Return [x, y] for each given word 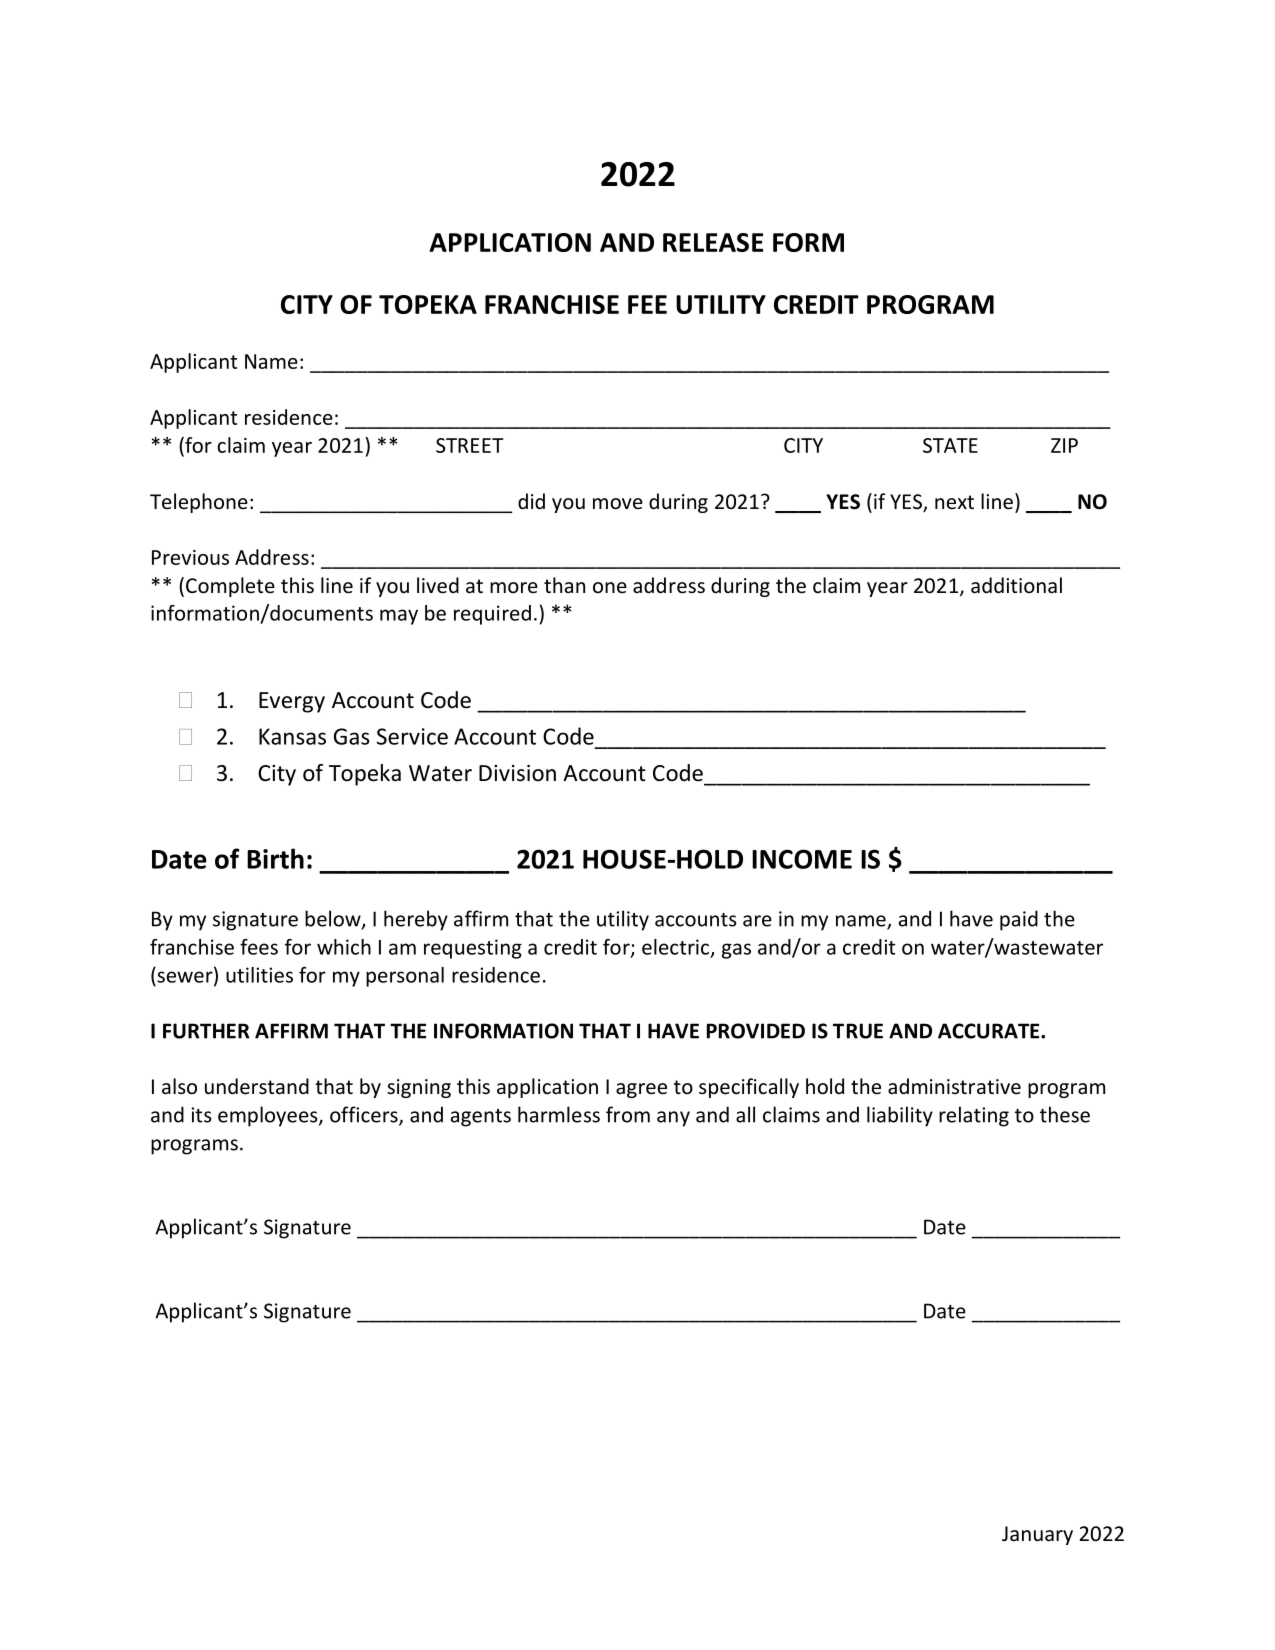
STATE [950, 445]
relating [974, 1116]
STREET [469, 445]
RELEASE [713, 242]
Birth [275, 858]
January [1037, 1535]
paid [1019, 920]
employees [269, 1116]
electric [677, 948]
